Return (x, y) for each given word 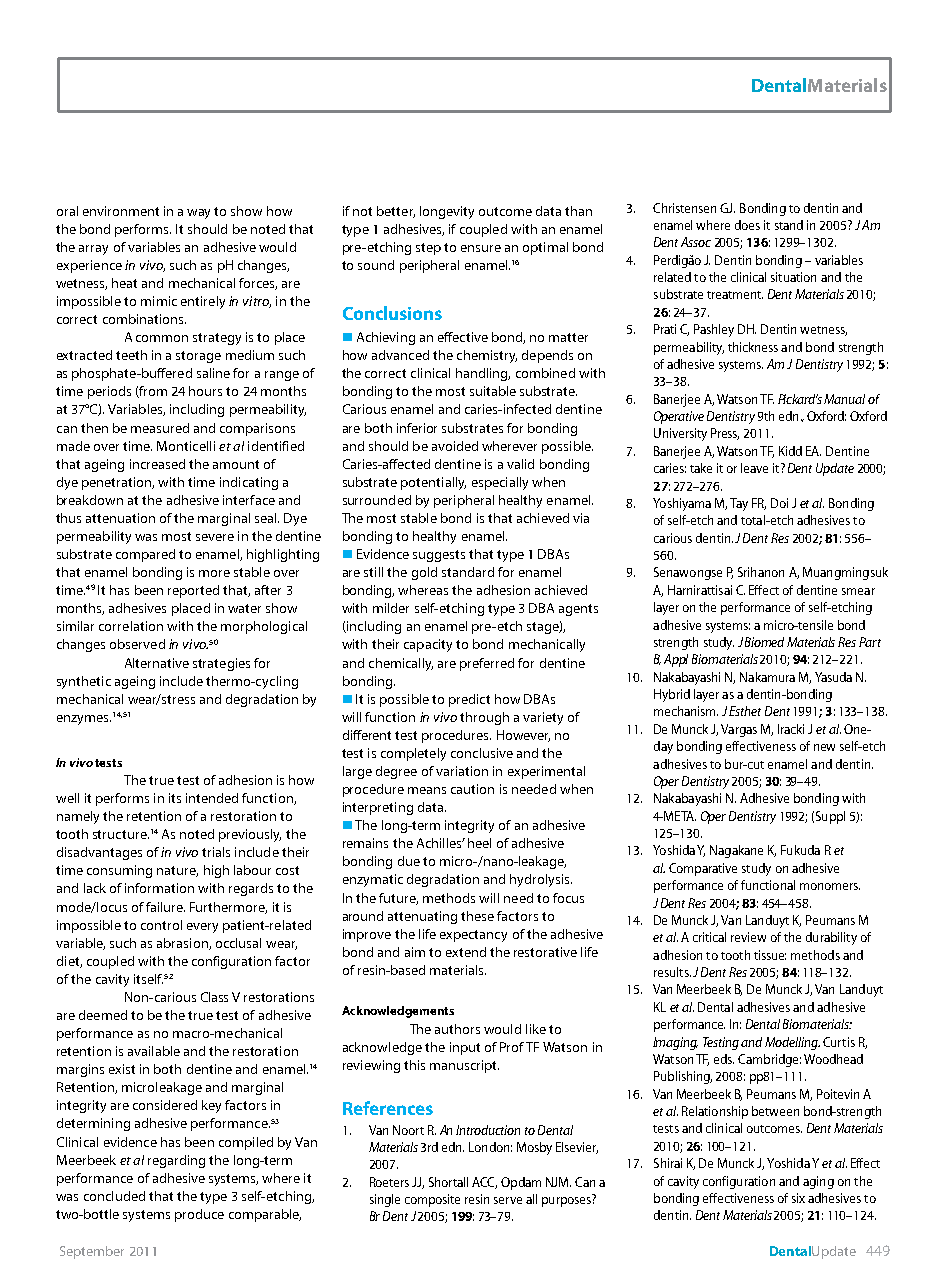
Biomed (764, 642)
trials (216, 852)
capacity (428, 645)
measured (160, 428)
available (154, 1051)
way (198, 214)
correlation (131, 626)
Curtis (839, 1042)
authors (457, 1029)
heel (479, 843)
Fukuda (800, 850)
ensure (481, 248)
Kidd (790, 451)
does (747, 225)
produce (199, 1215)
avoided (455, 446)
